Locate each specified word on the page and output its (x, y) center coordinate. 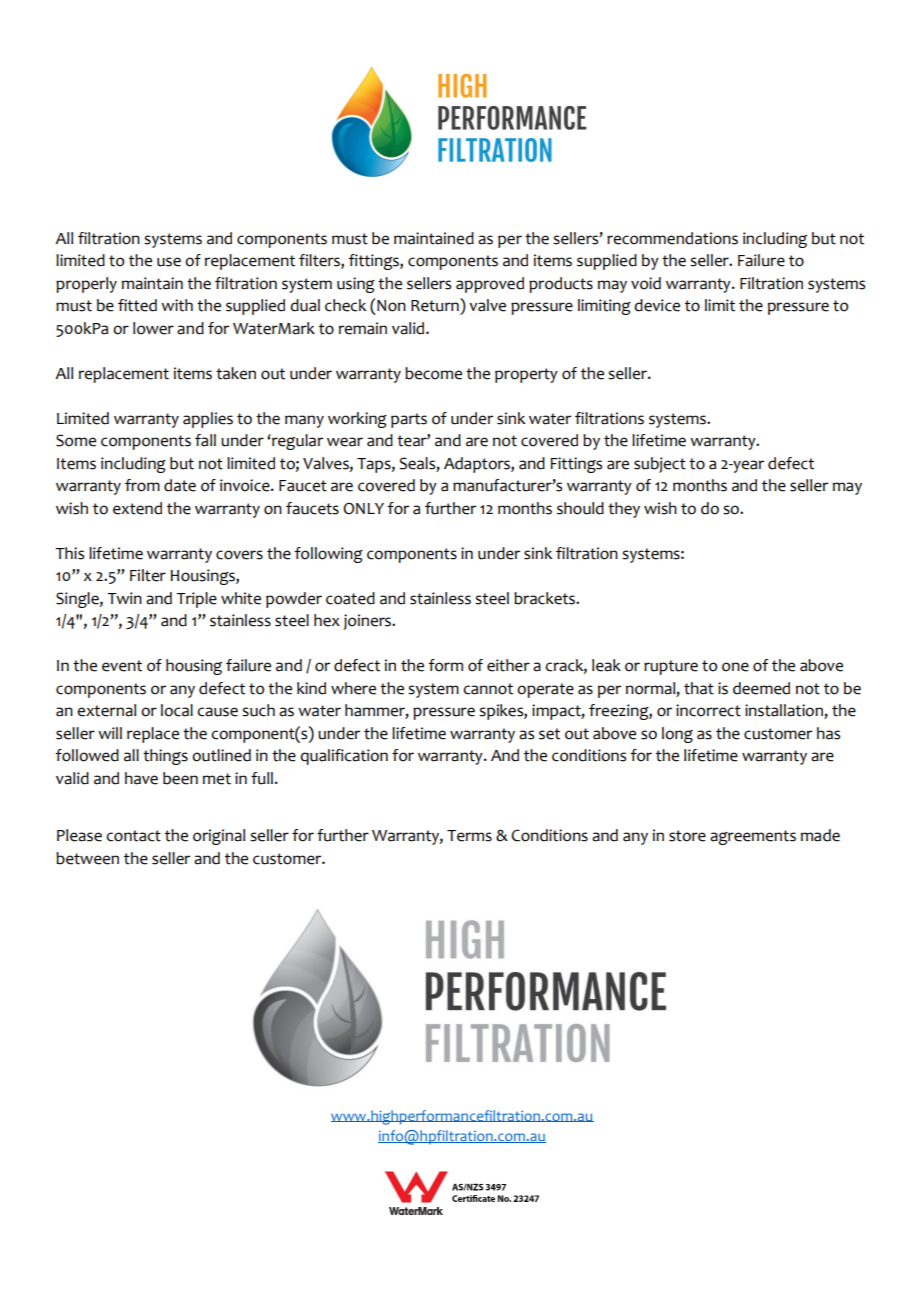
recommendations (672, 238)
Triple (196, 600)
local (177, 710)
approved (490, 285)
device (657, 305)
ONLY (363, 508)
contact (133, 836)
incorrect (708, 710)
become (433, 373)
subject (660, 465)
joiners (369, 622)
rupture (671, 667)
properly (86, 285)
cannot (488, 689)
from (142, 485)
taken (236, 373)
